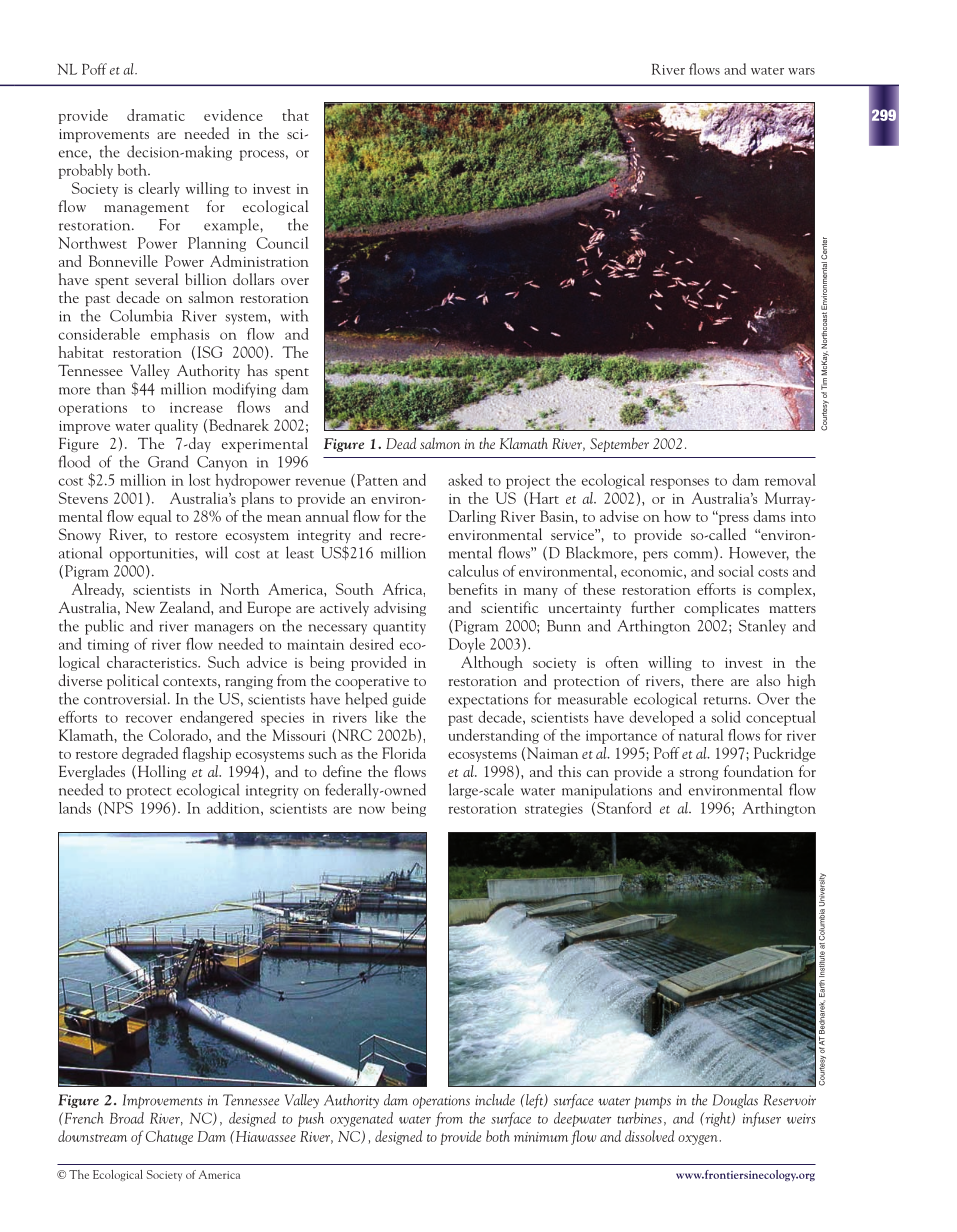  Describe the element at coordinates (619, 445) in the screenshot. I see `September` at that location.
